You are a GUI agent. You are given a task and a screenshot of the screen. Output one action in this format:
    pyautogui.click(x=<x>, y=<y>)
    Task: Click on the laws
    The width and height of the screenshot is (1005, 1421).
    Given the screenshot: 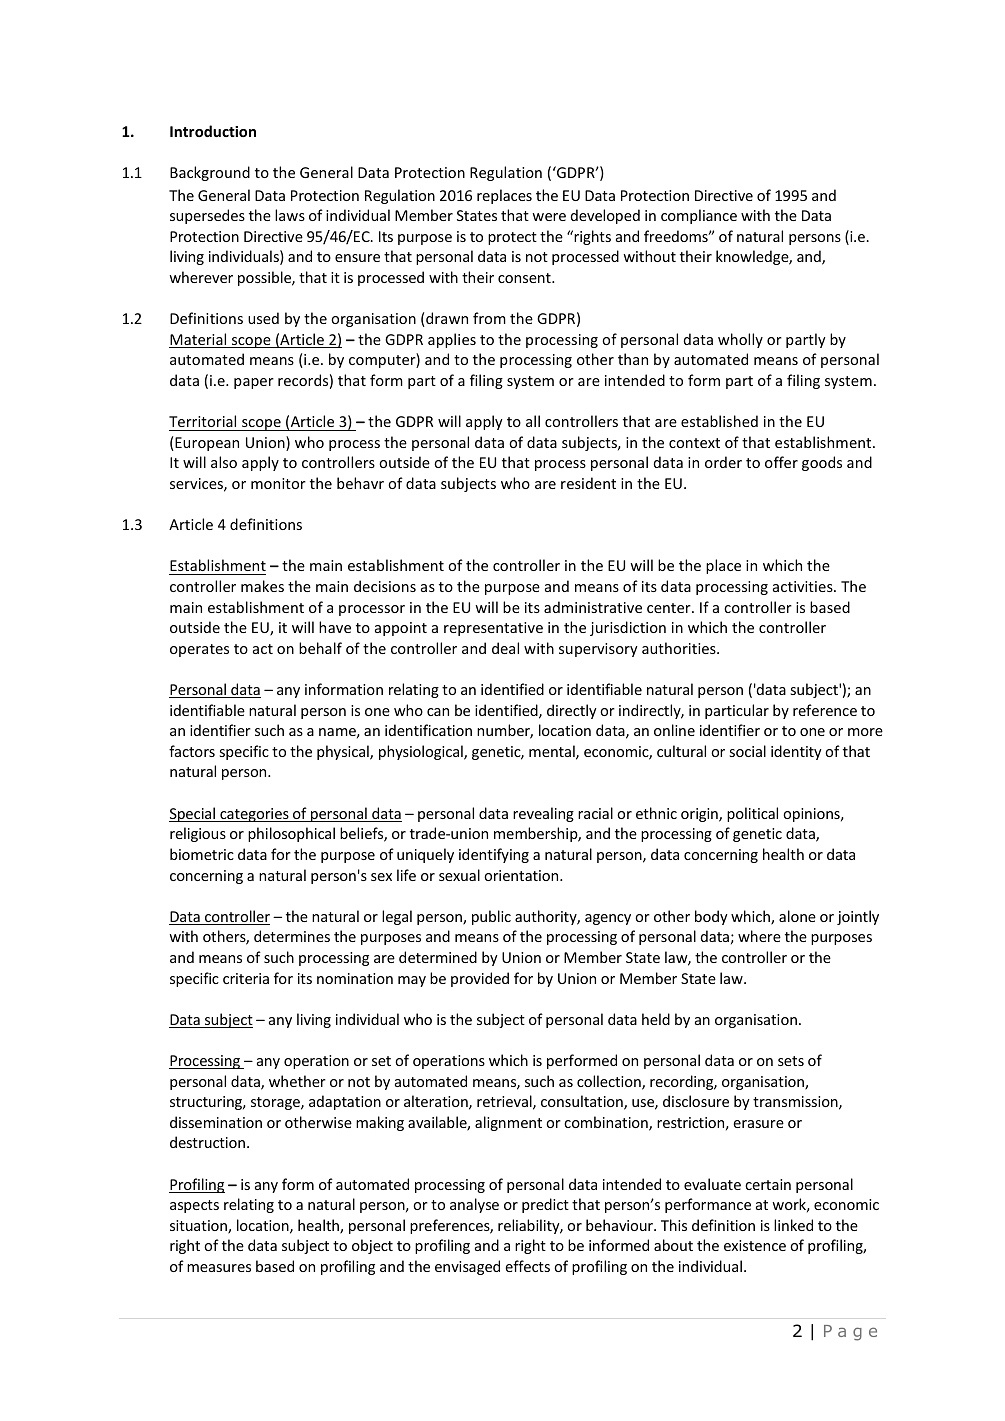 What is the action you would take?
    pyautogui.click(x=290, y=215)
